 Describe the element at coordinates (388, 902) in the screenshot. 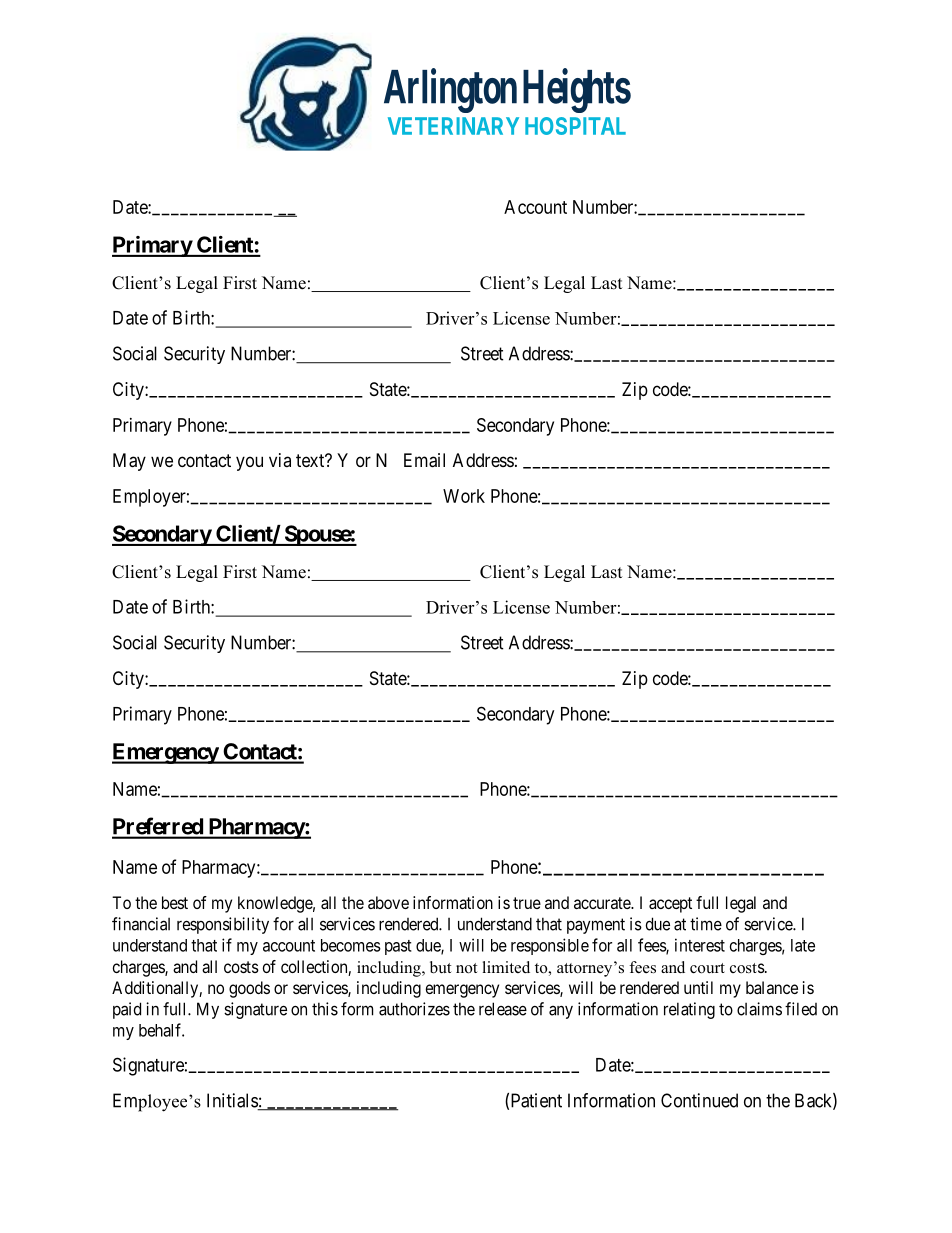

I see `above` at that location.
